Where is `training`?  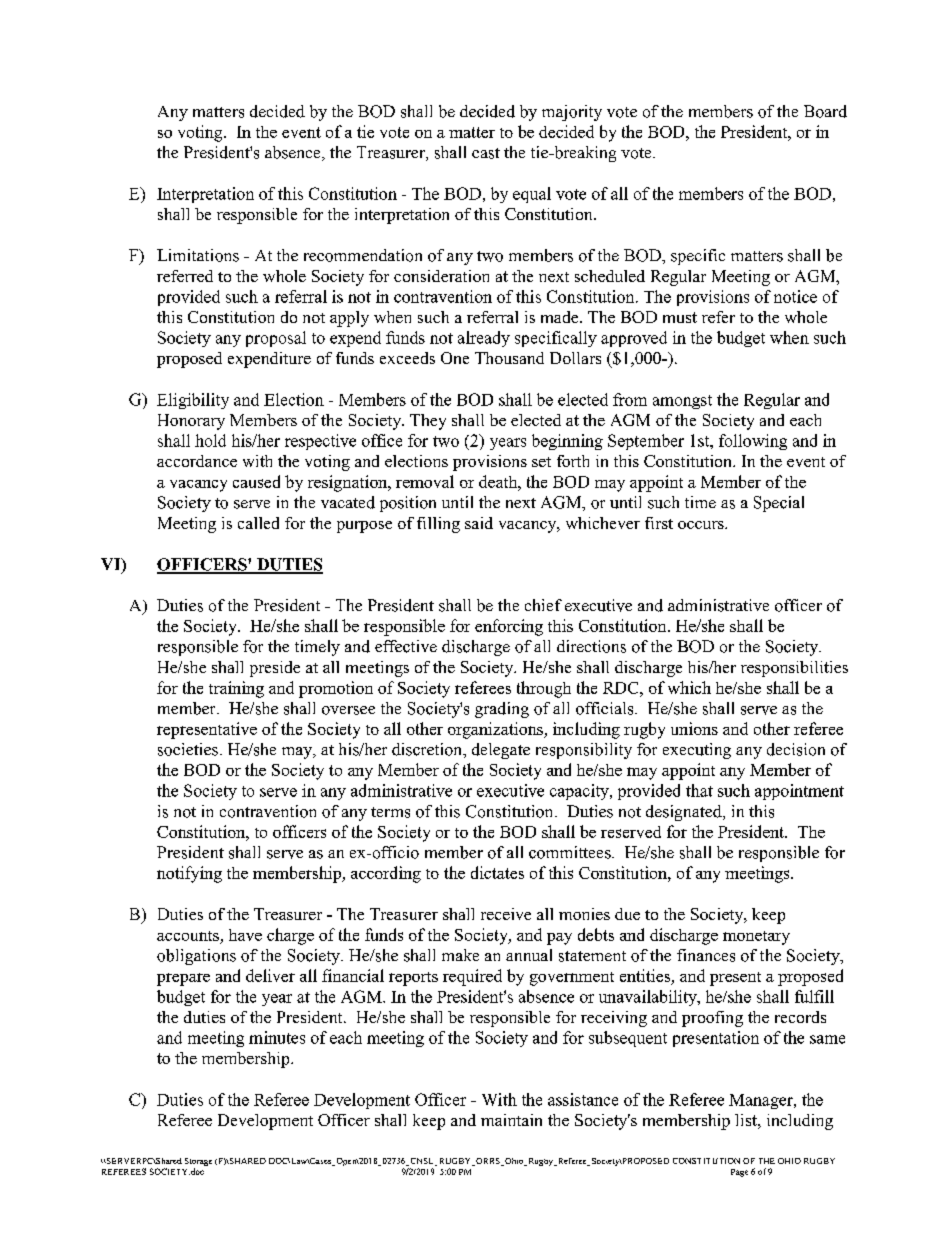
training is located at coordinates (236, 689).
